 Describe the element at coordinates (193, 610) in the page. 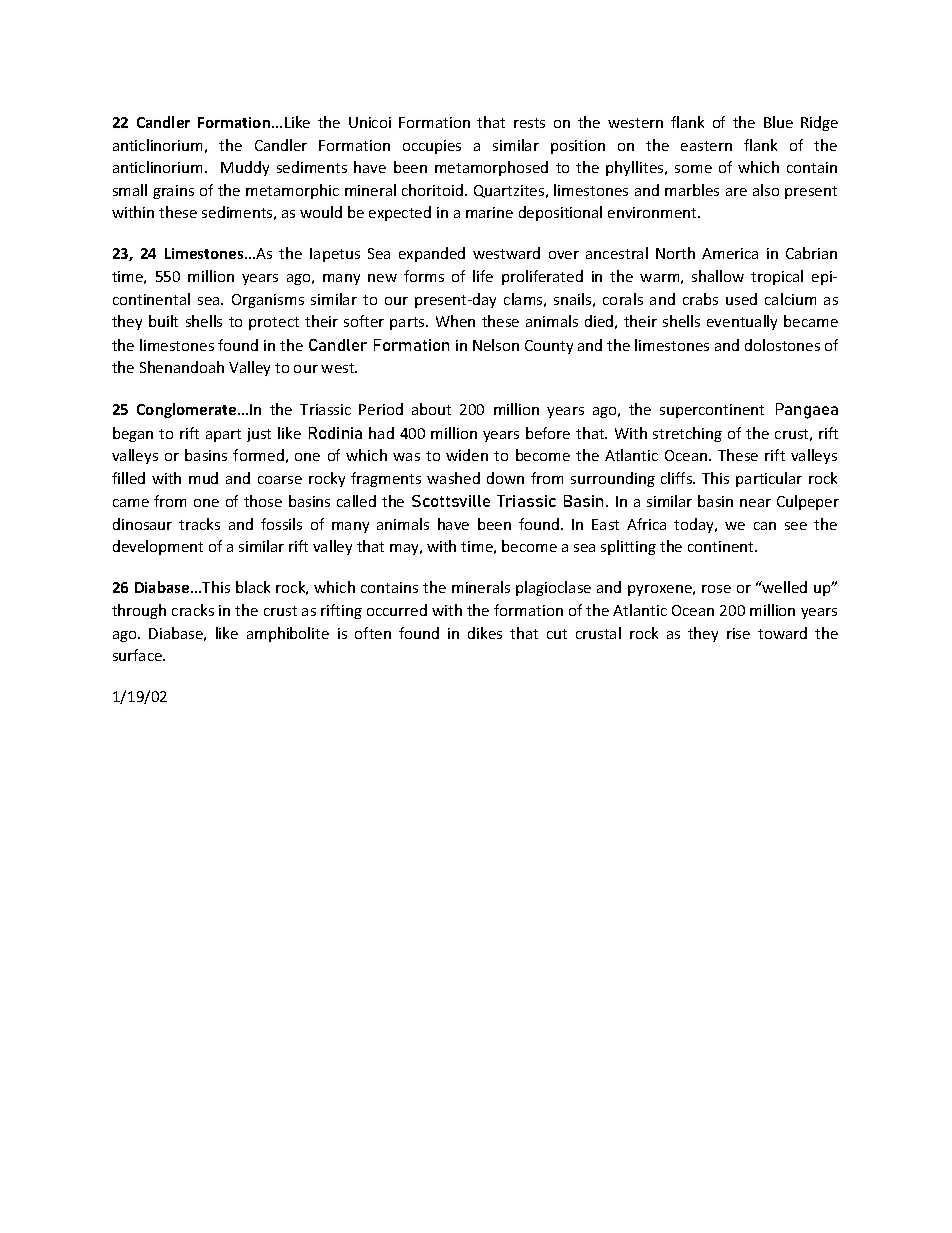

I see `cracks` at that location.
